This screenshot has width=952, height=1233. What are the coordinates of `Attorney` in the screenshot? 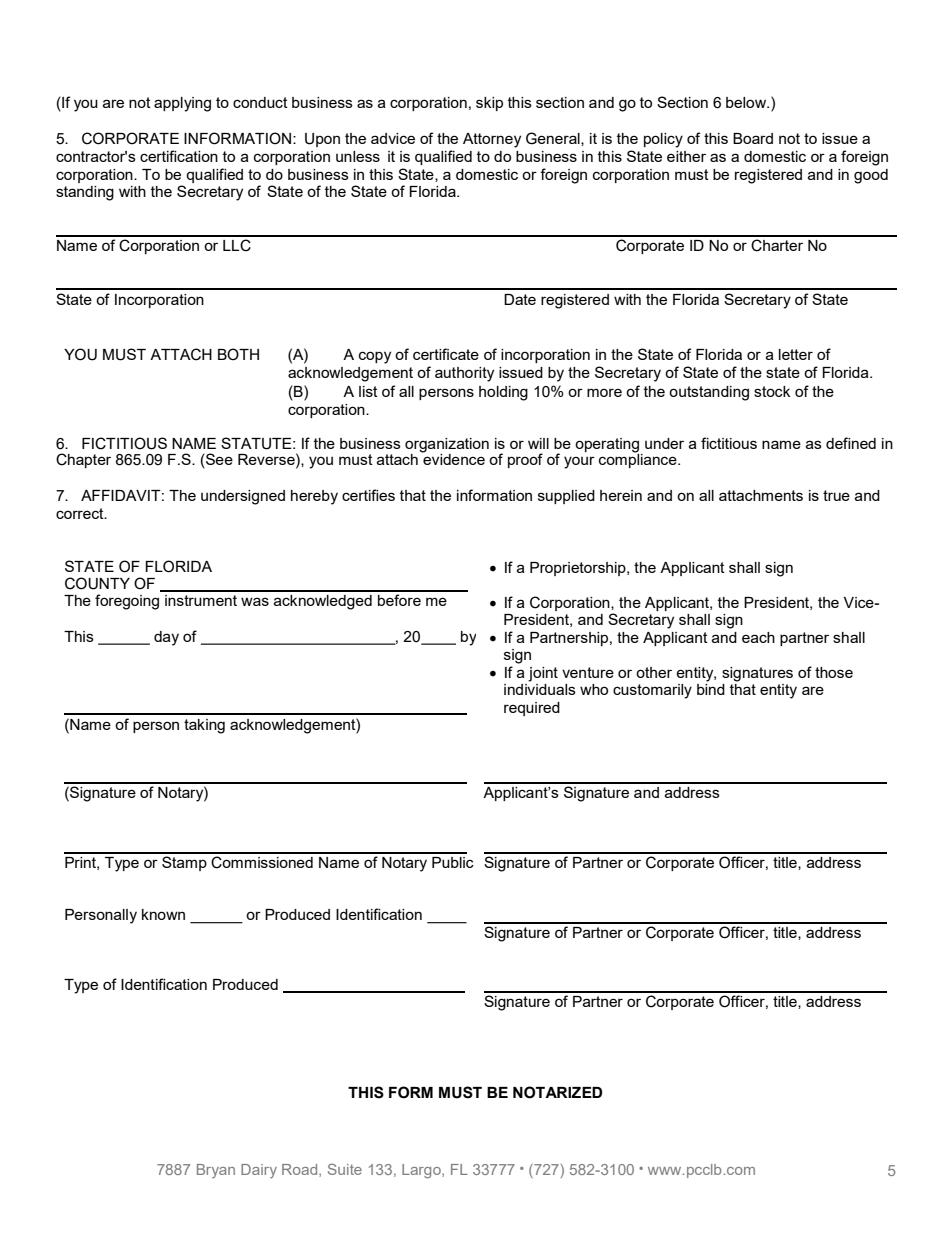 It's located at (492, 140).
